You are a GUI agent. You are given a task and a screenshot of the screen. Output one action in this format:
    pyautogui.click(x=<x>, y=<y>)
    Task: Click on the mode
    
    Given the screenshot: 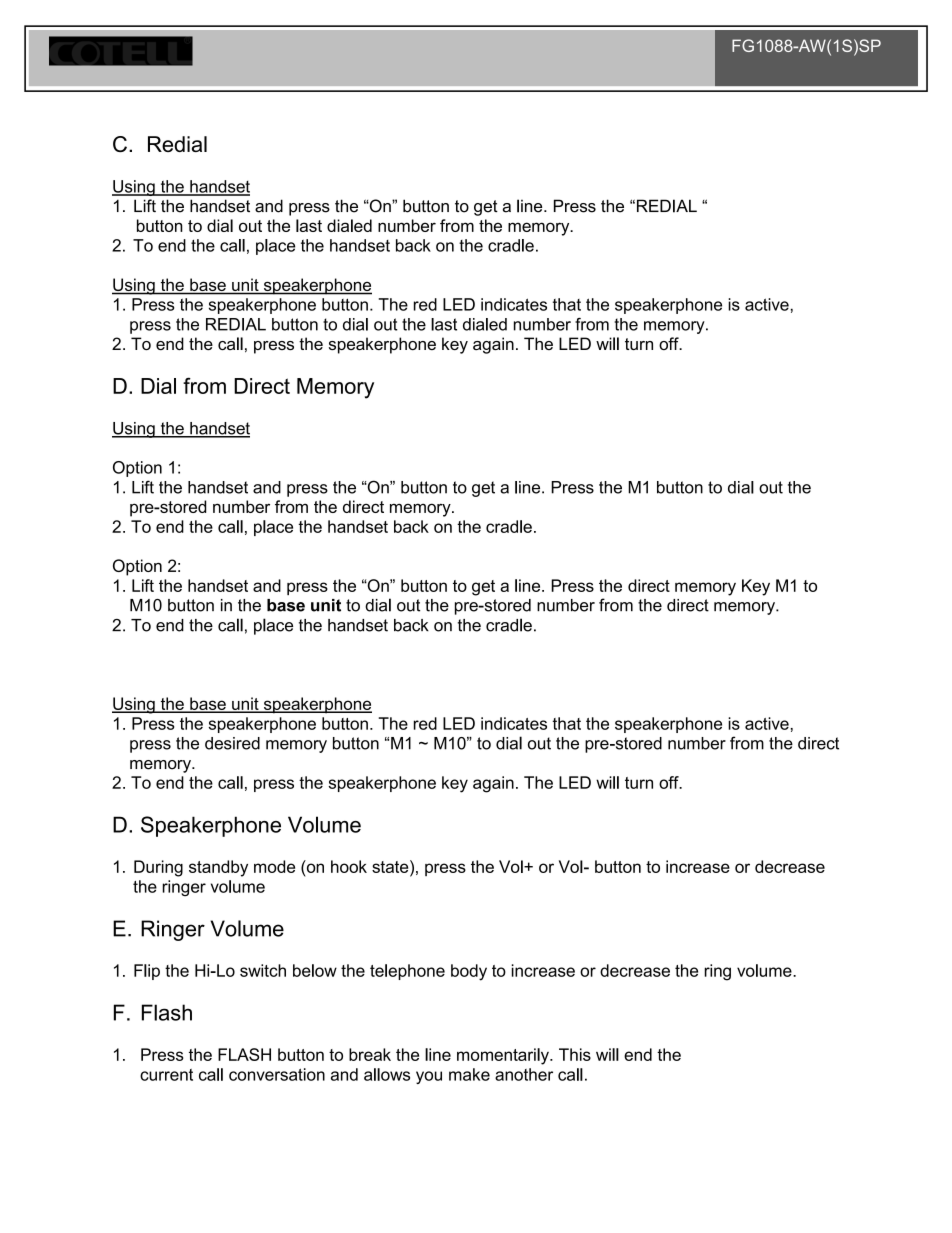 What is the action you would take?
    pyautogui.click(x=274, y=866)
